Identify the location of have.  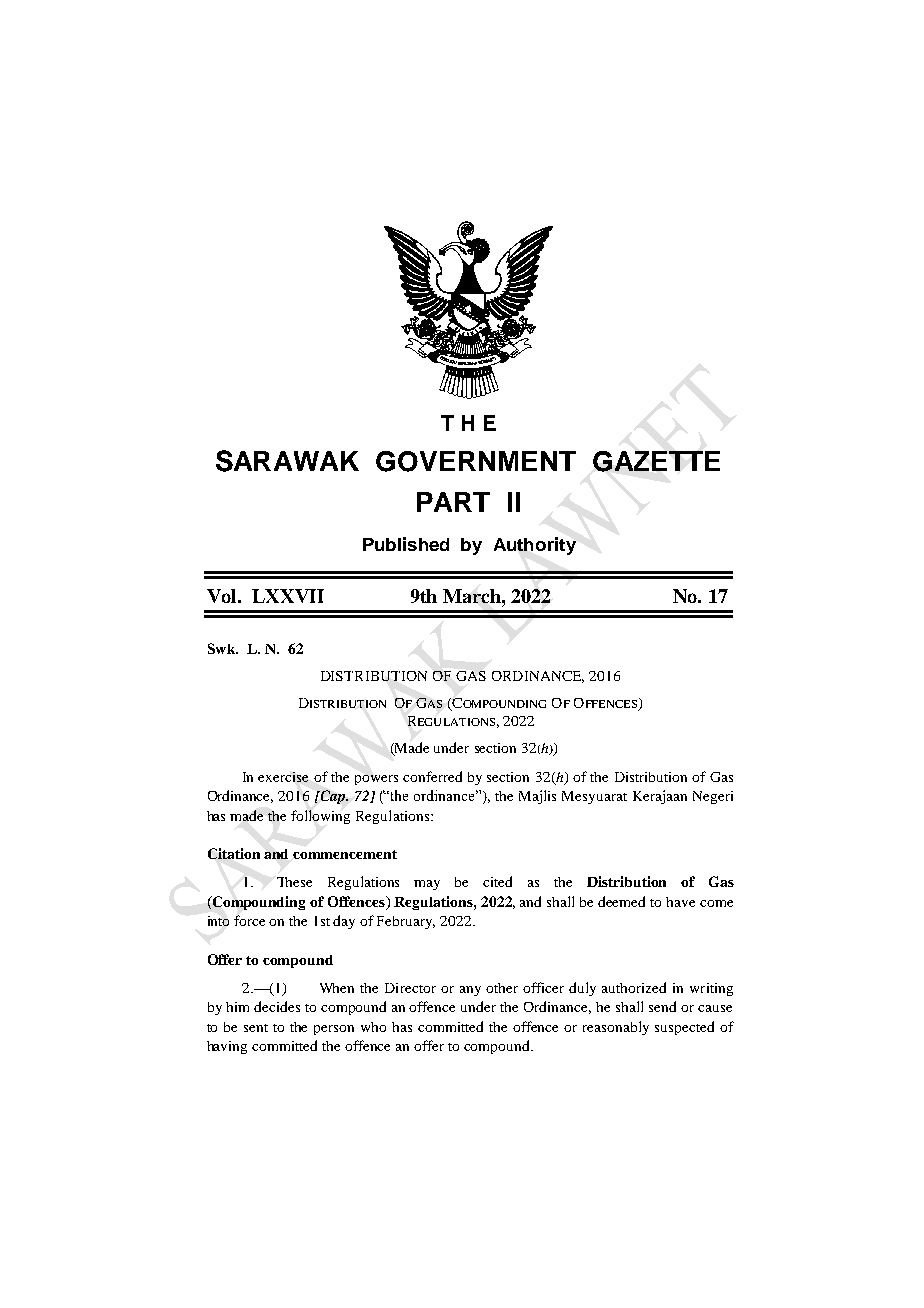
(680, 902).
